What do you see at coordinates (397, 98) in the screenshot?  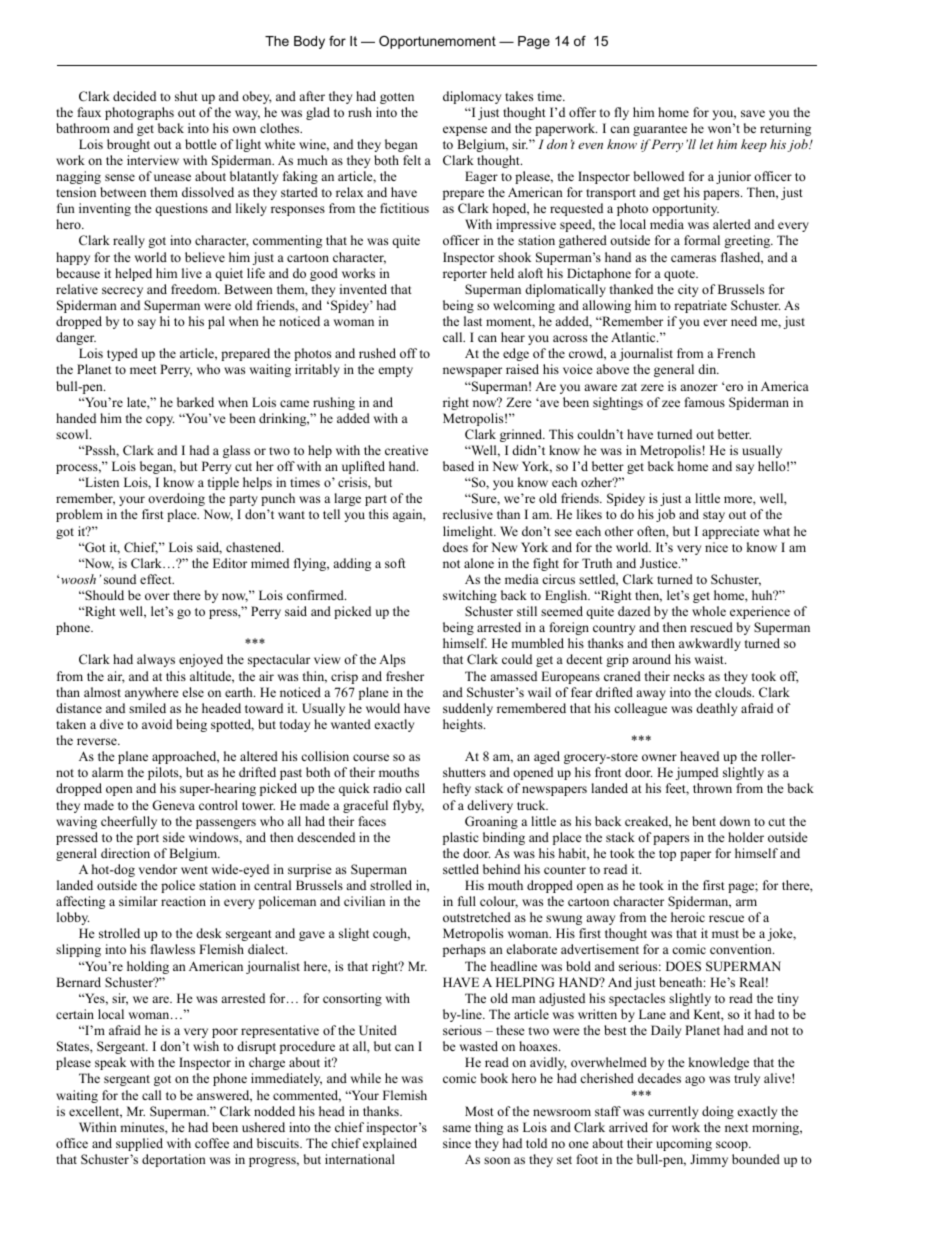 I see `gotten` at bounding box center [397, 98].
